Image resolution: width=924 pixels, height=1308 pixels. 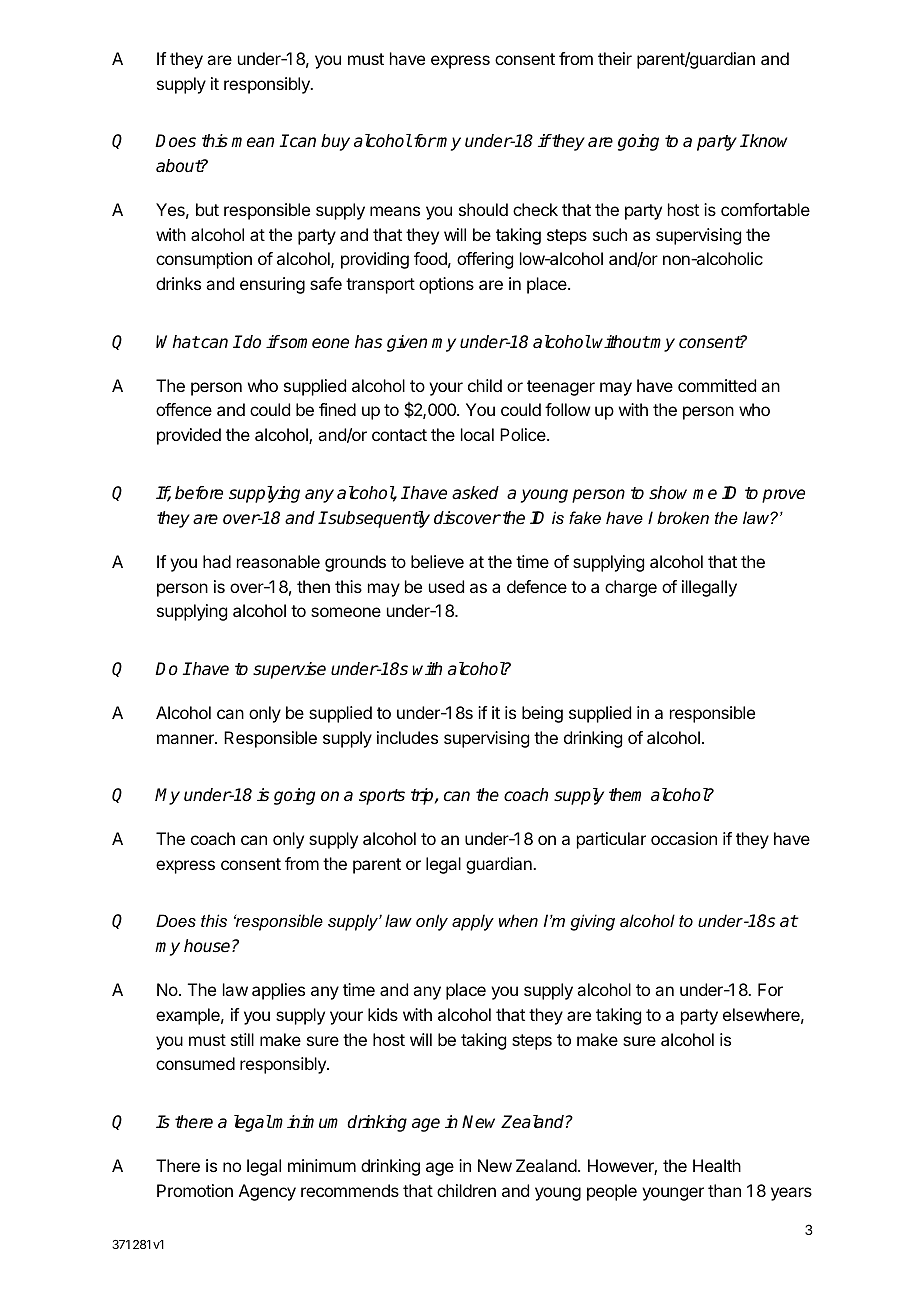 I want to click on should, so click(x=483, y=209).
